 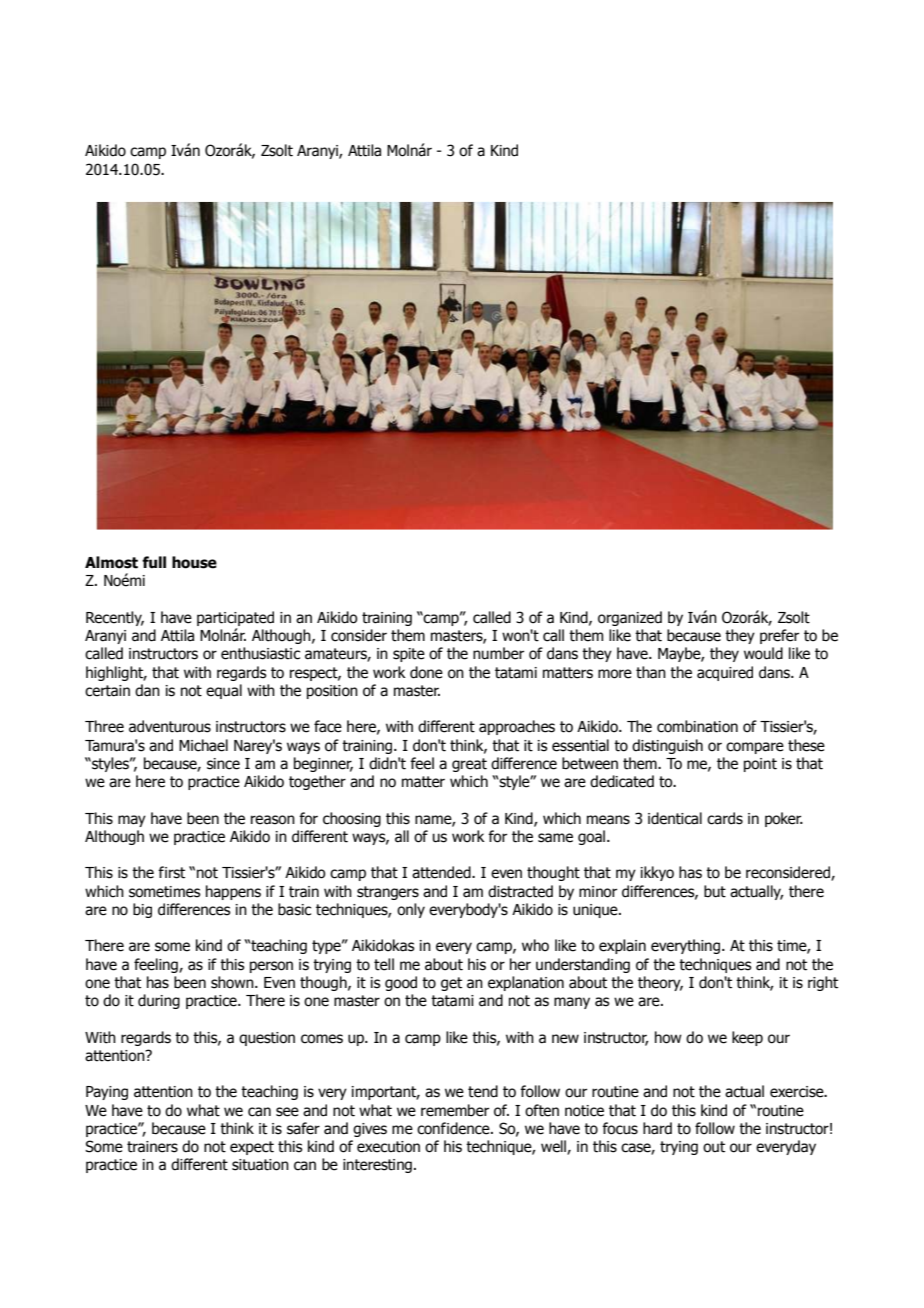 I want to click on expect, so click(x=252, y=1148).
